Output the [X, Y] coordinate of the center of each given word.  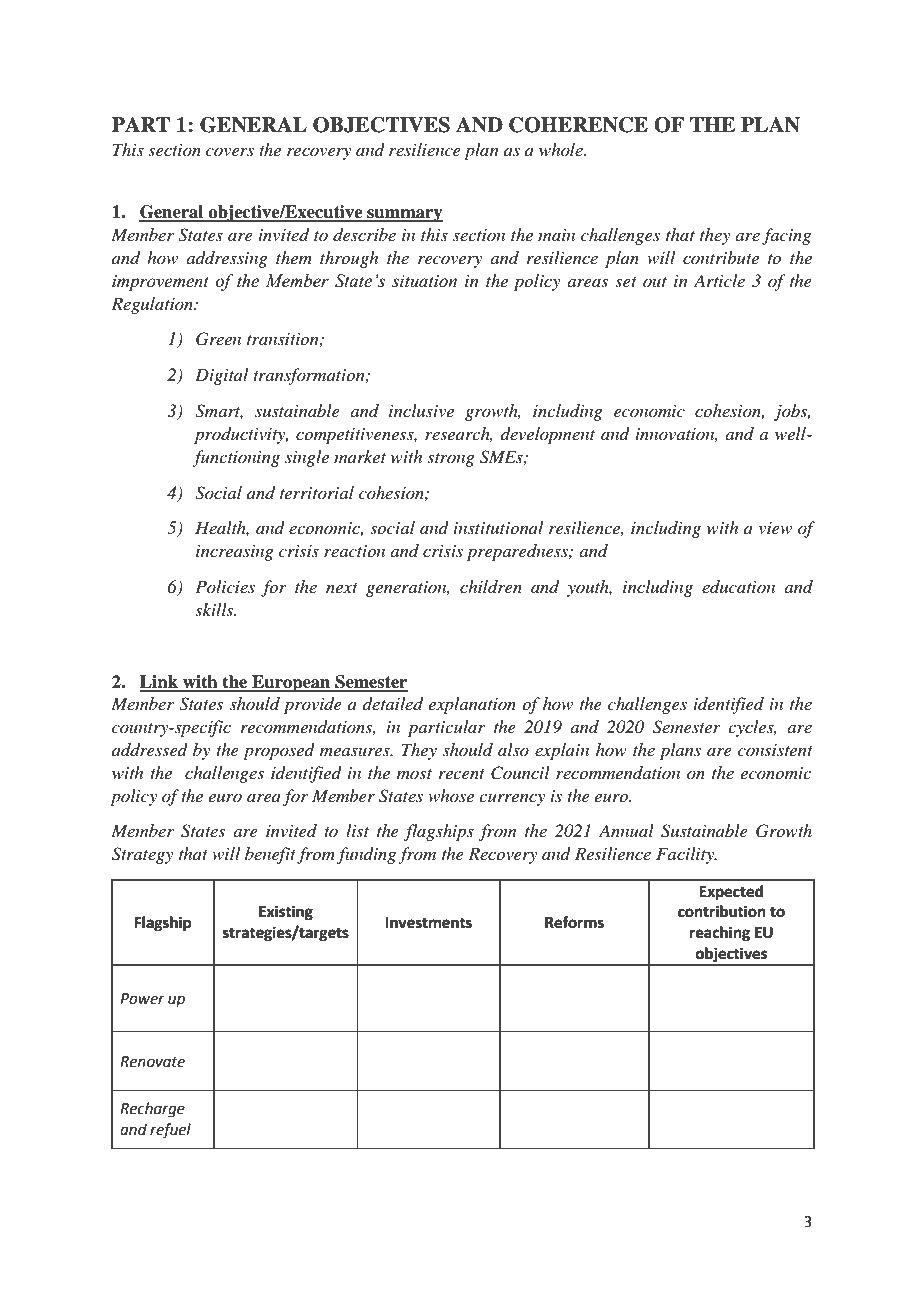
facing [786, 236]
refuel [170, 1131]
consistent [775, 750]
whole [562, 149]
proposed [279, 751]
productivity [241, 435]
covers [230, 152]
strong [451, 460]
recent [462, 774]
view [775, 528]
